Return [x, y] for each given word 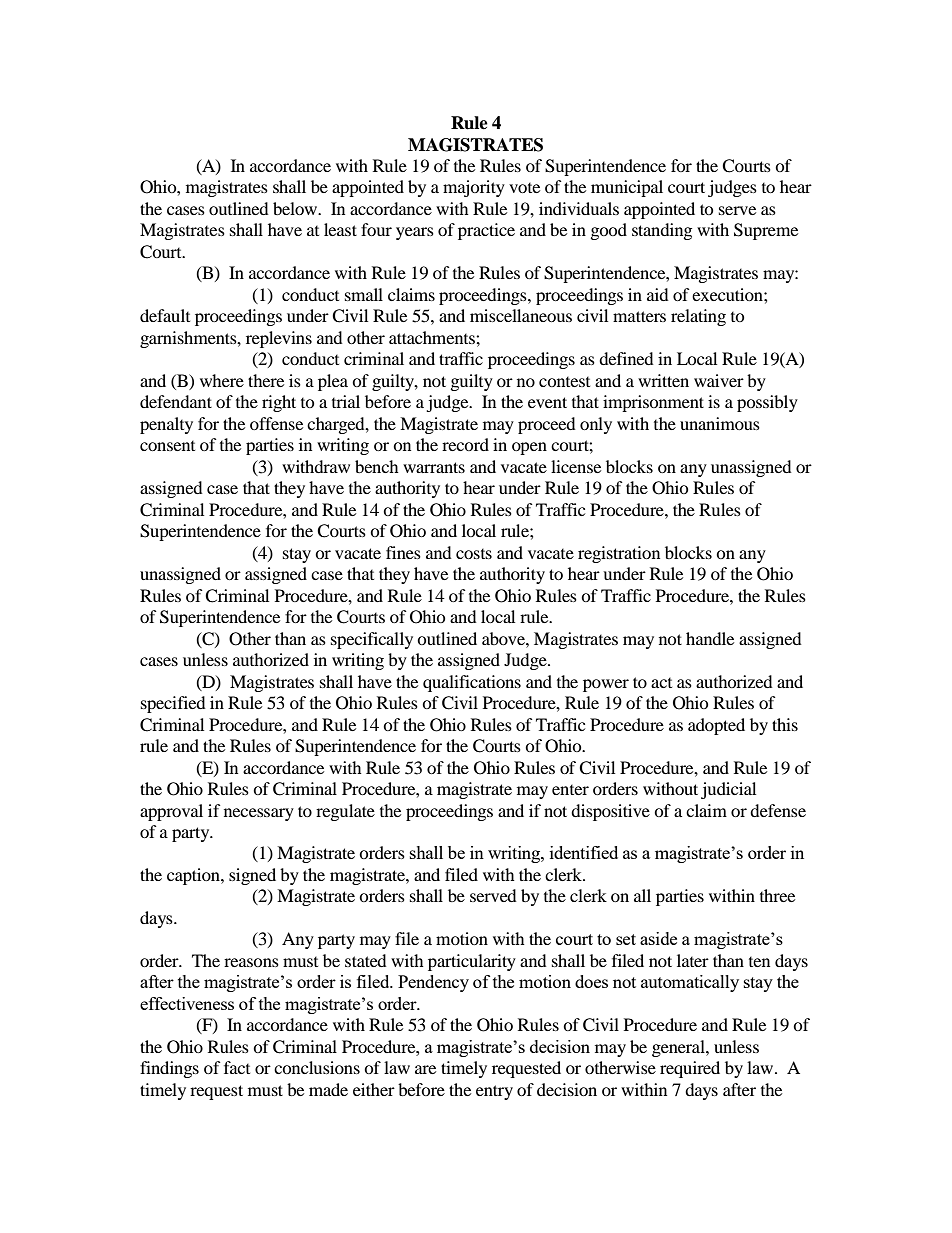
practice [486, 231]
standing [662, 231]
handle [710, 638]
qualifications [472, 683]
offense [276, 423]
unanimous [720, 423]
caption [194, 876]
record [465, 444]
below [296, 208]
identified [584, 852]
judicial [728, 790]
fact [237, 1067]
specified [173, 704]
